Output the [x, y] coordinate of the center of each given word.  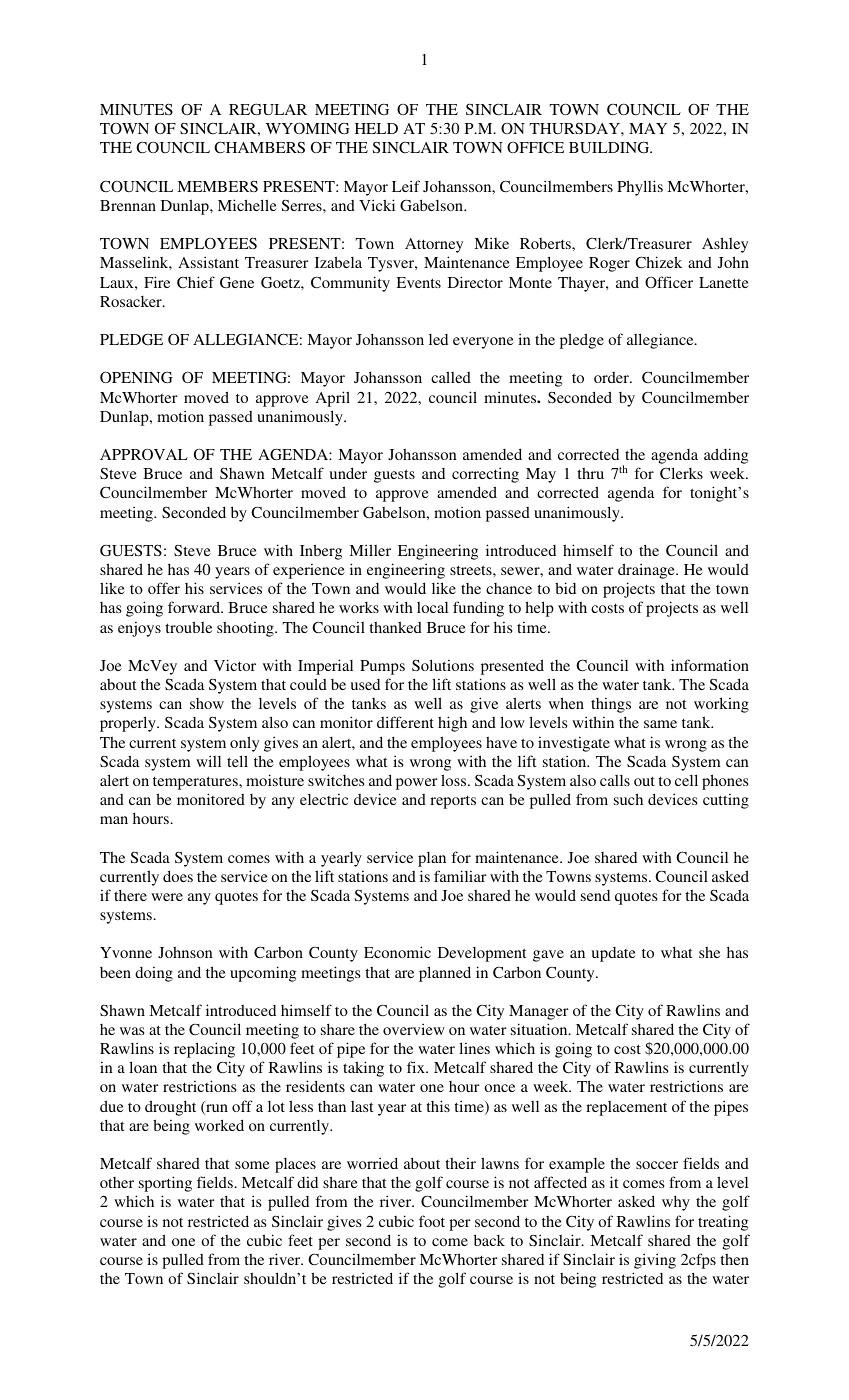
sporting [165, 1184]
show [207, 703]
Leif [406, 186]
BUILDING [610, 147]
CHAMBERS [259, 147]
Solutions [443, 665]
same [660, 724]
